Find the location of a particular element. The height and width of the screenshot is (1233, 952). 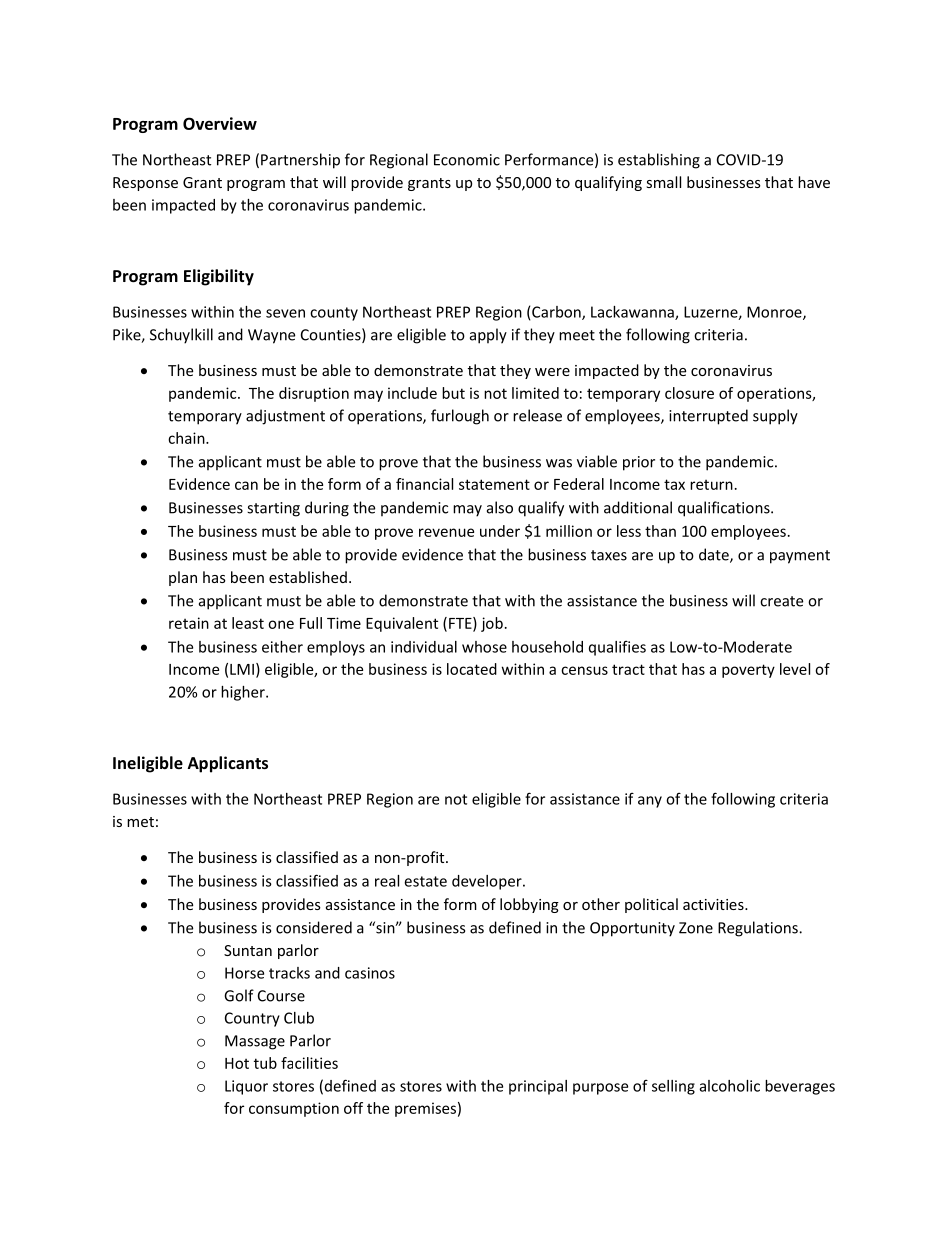

Overview is located at coordinates (220, 123).
